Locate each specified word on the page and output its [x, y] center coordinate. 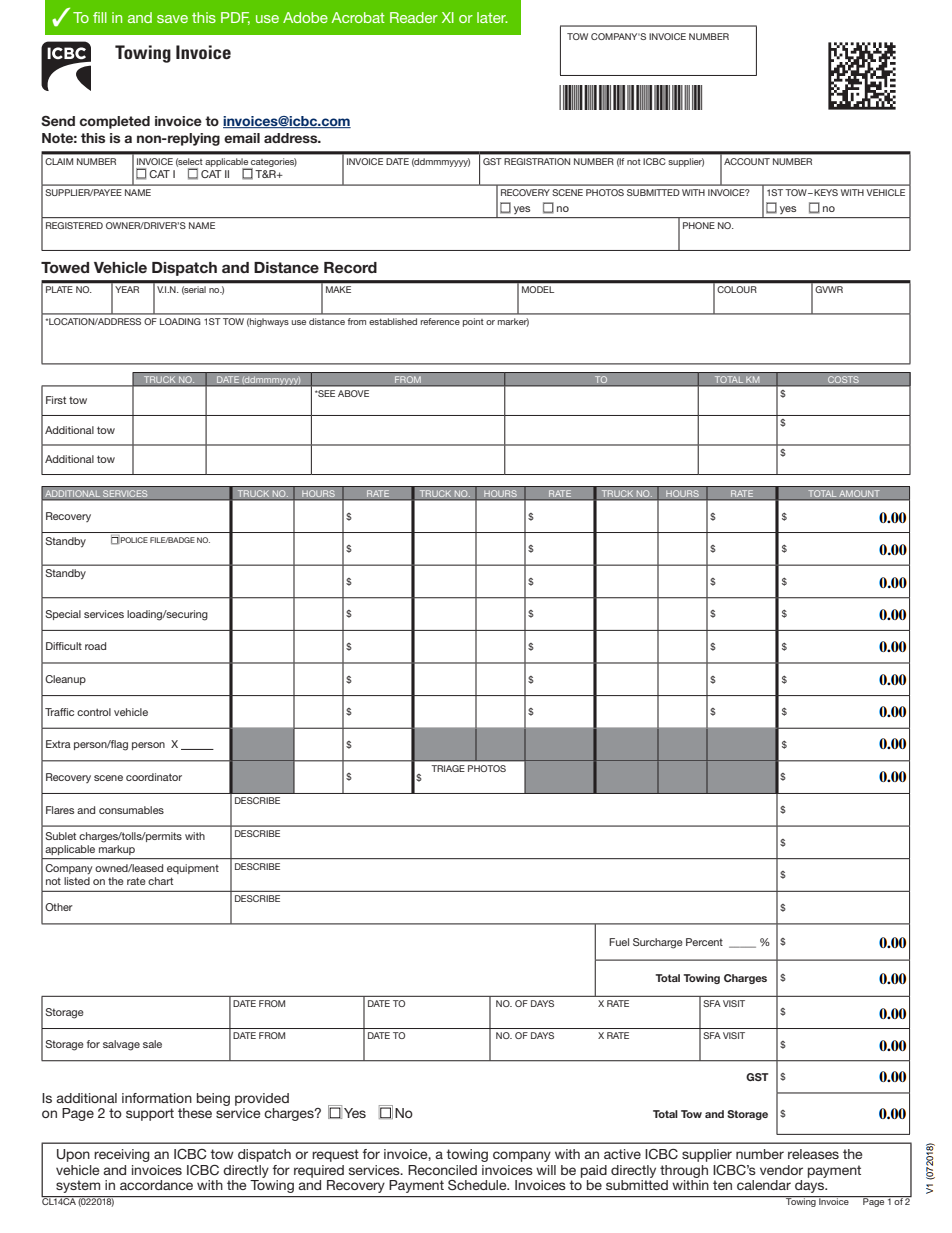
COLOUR [737, 289]
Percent [704, 942]
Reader [414, 17]
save [172, 19]
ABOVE [353, 393]
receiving [122, 1155]
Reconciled [442, 1170]
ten [722, 1185]
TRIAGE [448, 768]
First [56, 400]
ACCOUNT [747, 161]
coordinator [154, 777]
